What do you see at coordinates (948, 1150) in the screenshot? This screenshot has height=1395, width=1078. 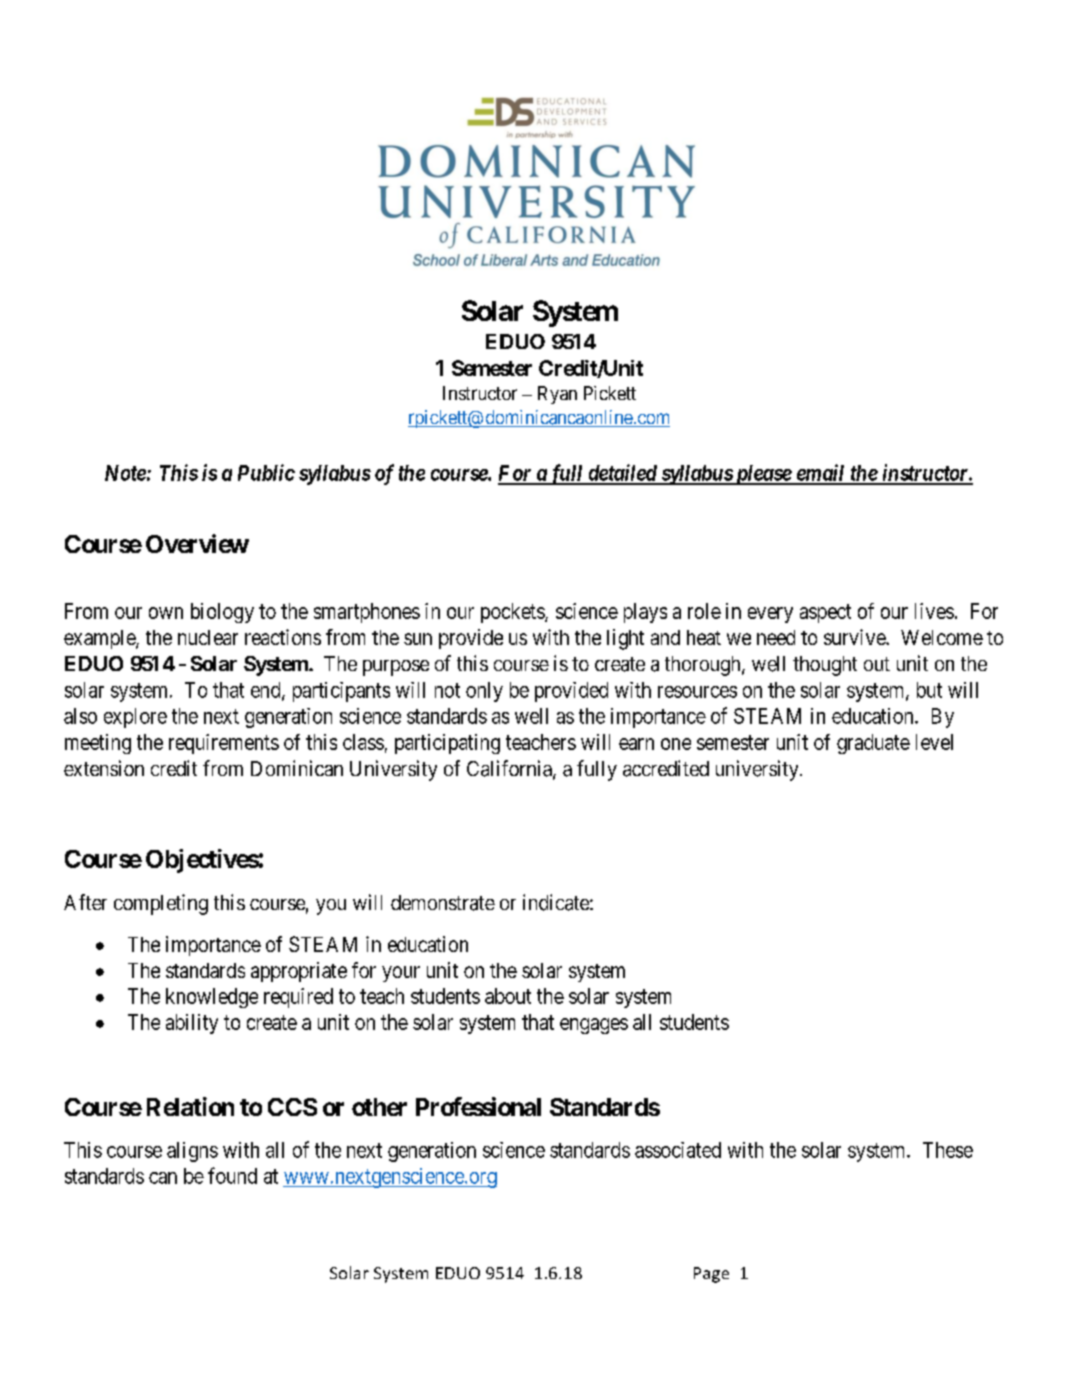 I see `These` at bounding box center [948, 1150].
